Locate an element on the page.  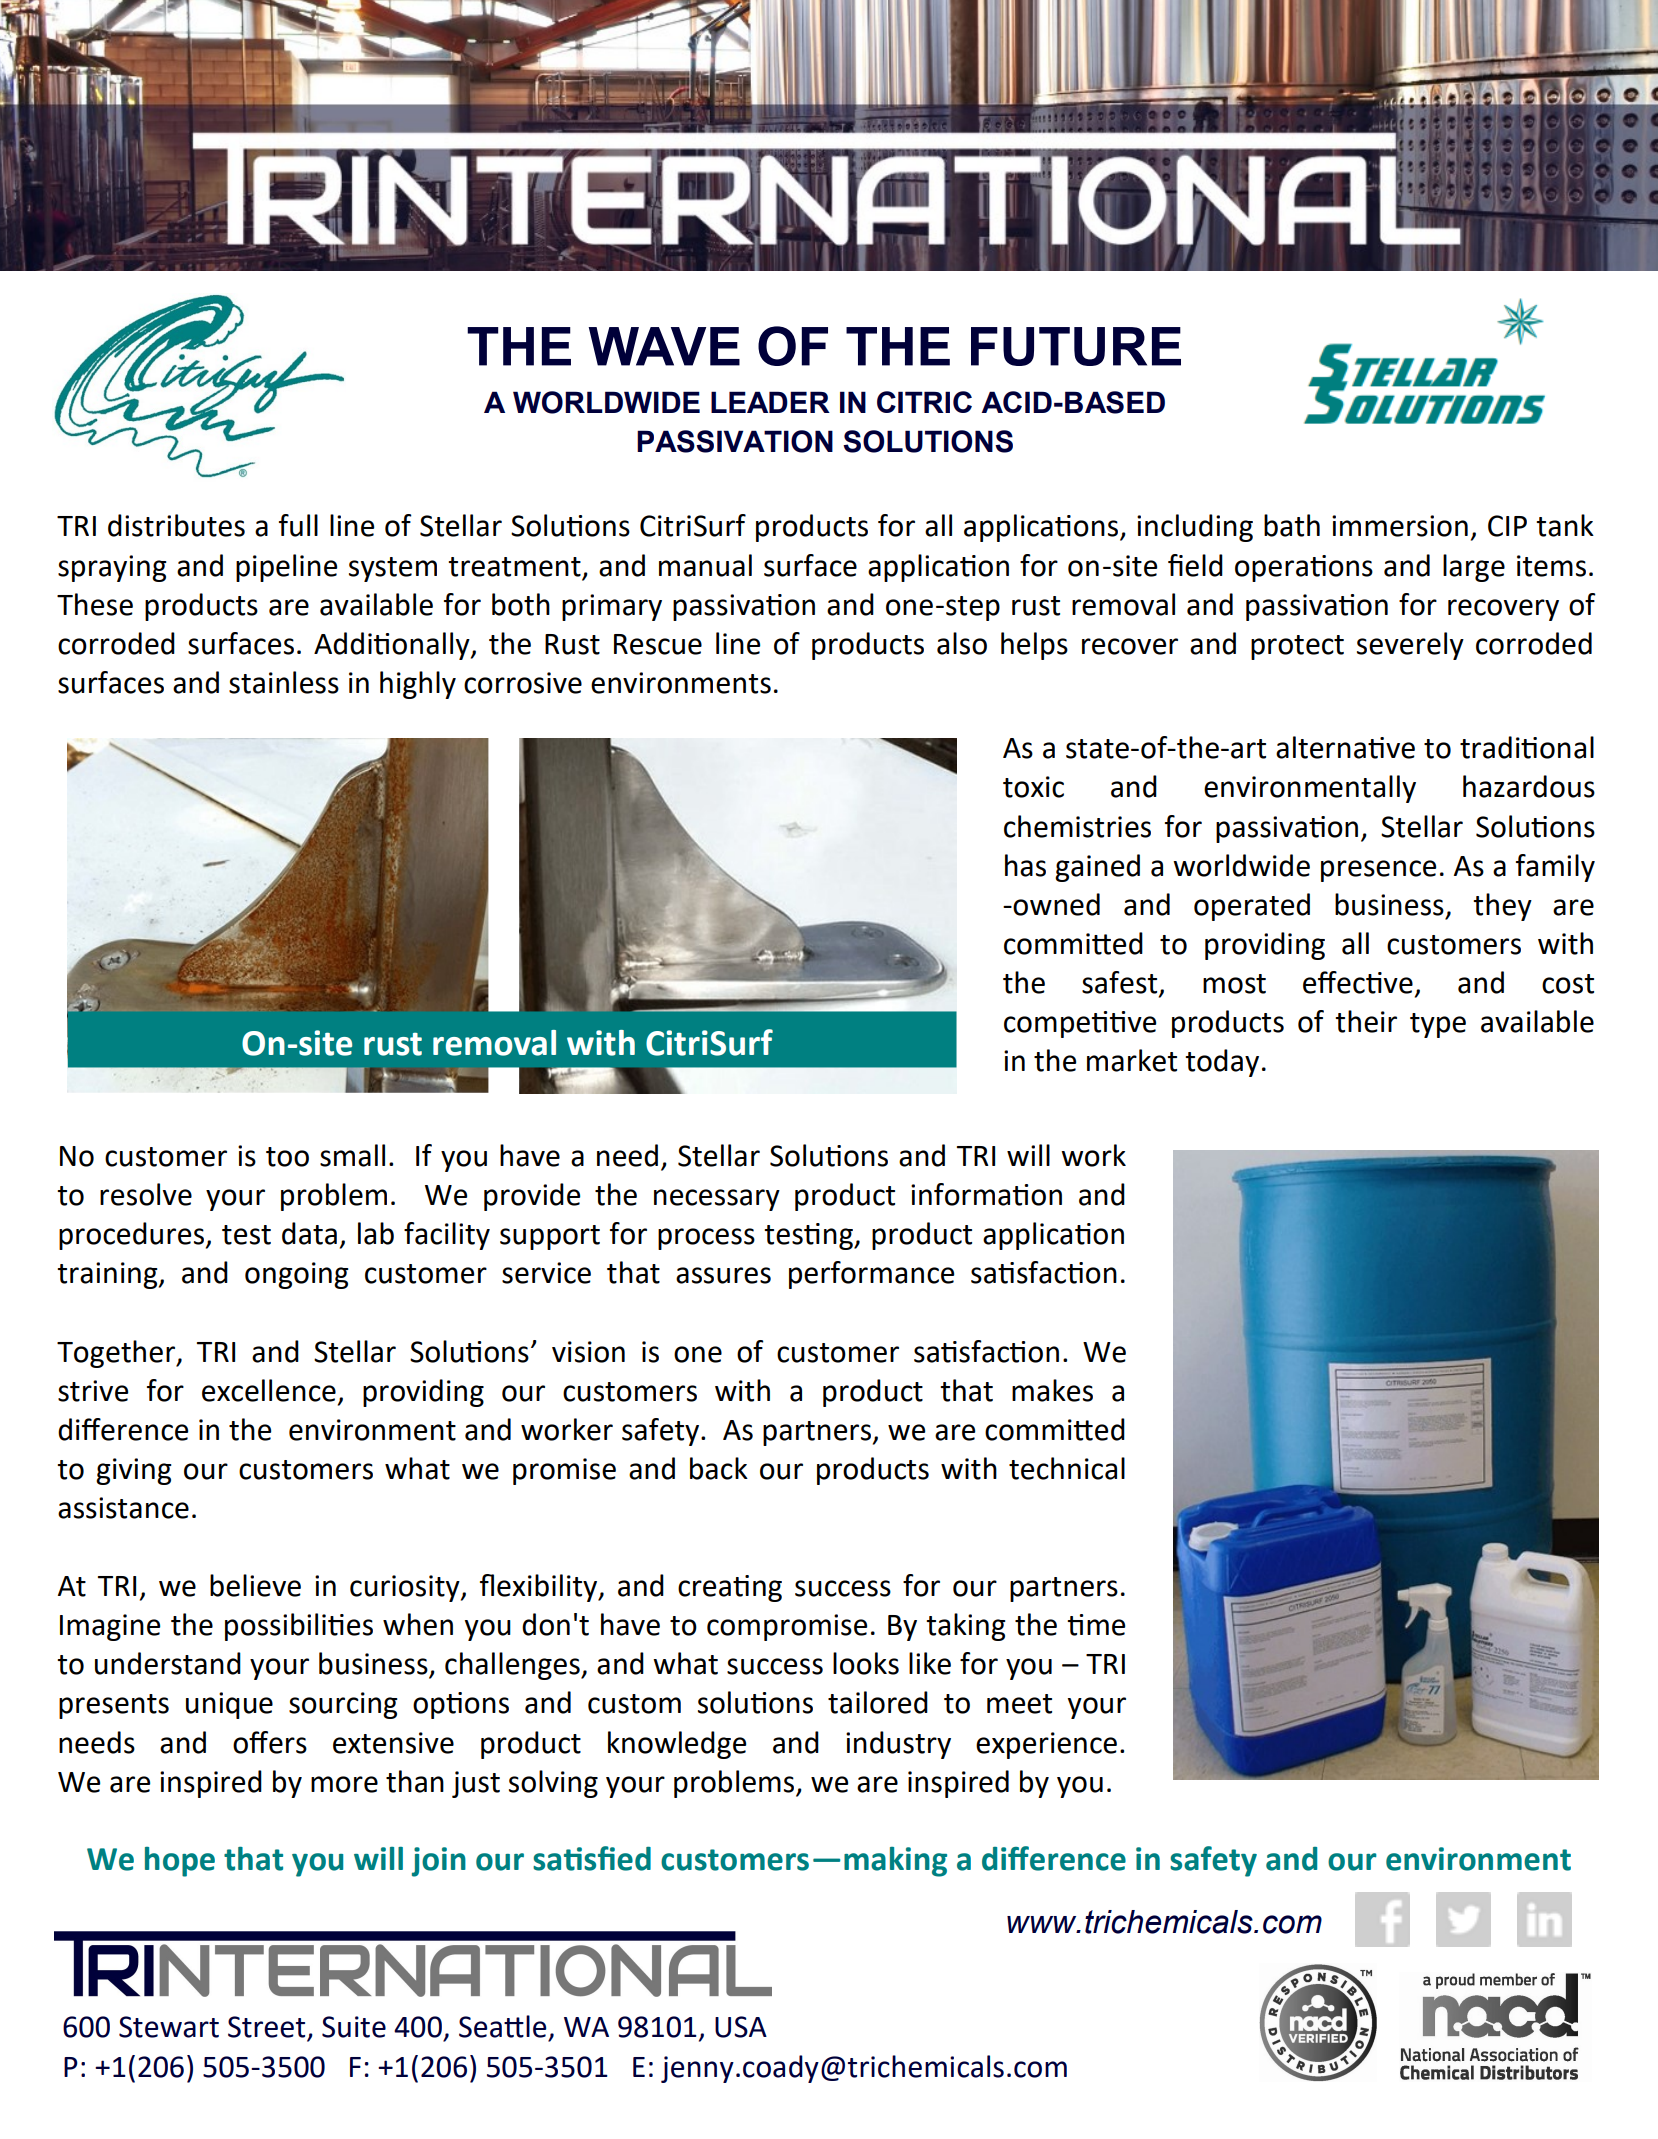
USA is located at coordinates (741, 2027).
